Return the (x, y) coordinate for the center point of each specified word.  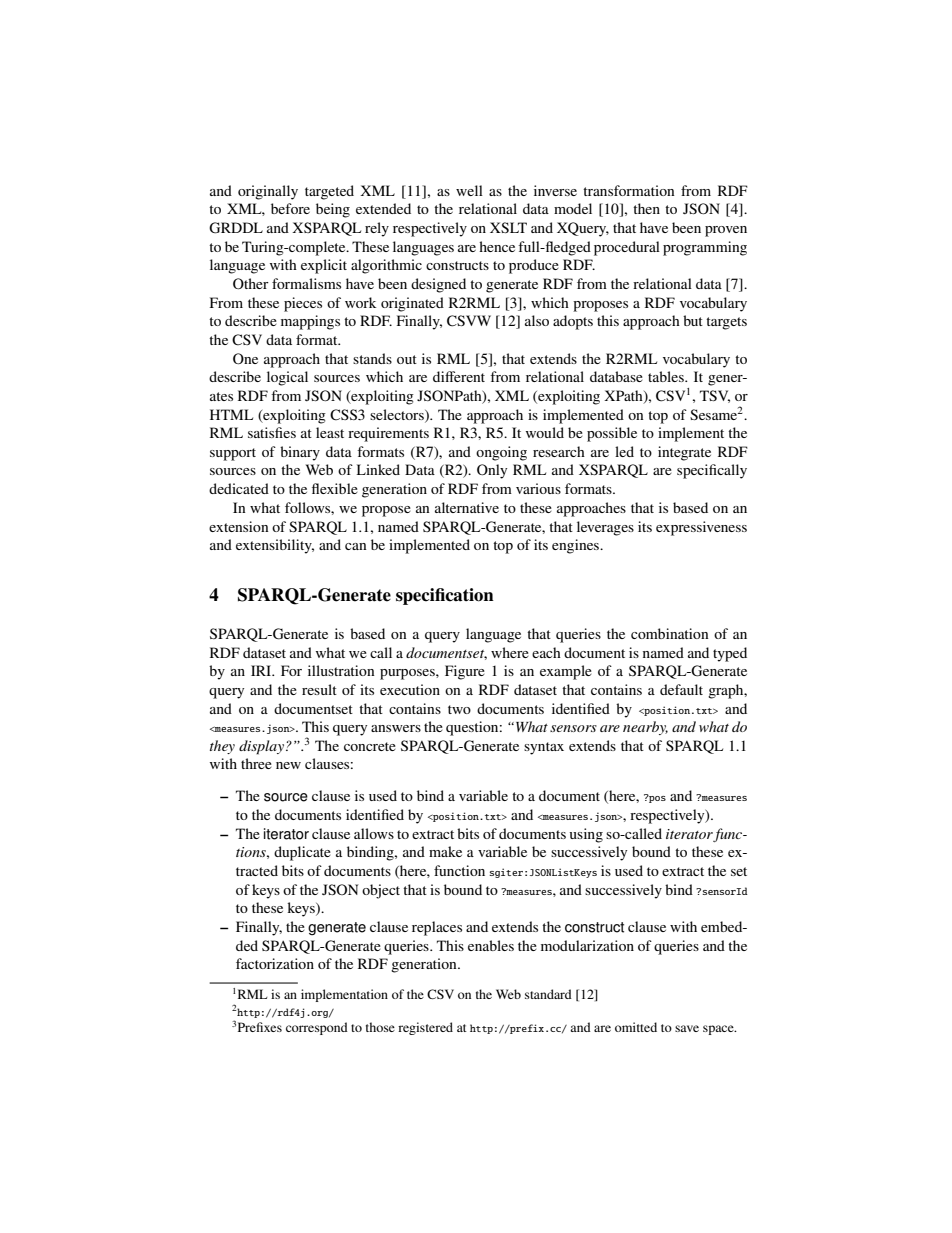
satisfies (272, 432)
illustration (341, 670)
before (290, 208)
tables (667, 376)
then (646, 208)
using (586, 835)
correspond (317, 1028)
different (459, 376)
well (469, 190)
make (445, 851)
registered (425, 1028)
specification (445, 596)
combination (670, 633)
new (288, 765)
